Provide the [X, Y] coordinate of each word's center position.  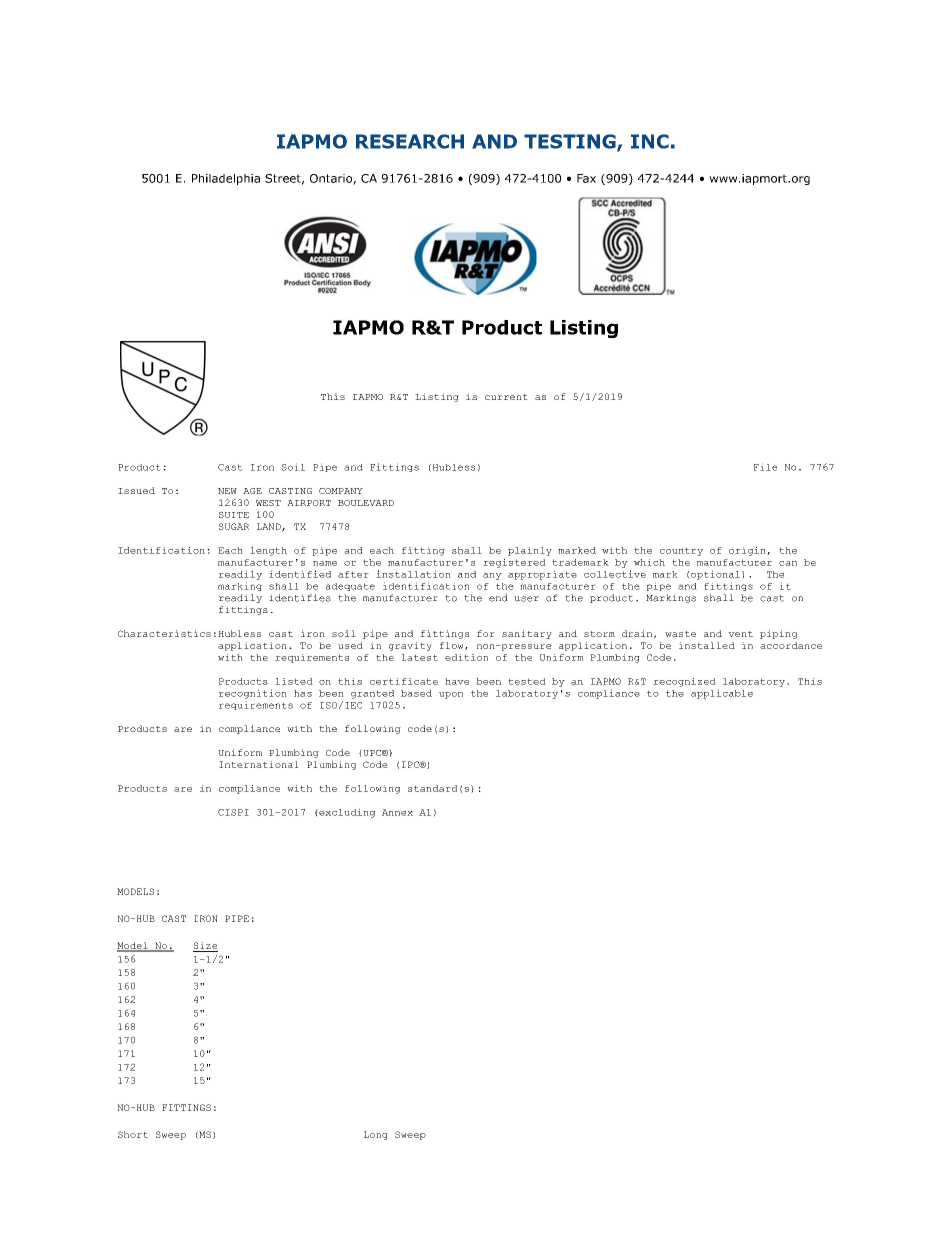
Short [133, 1134]
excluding [346, 813]
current [506, 397]
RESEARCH [410, 141]
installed [707, 645]
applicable [722, 694]
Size [205, 945]
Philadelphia [226, 179]
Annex [397, 812]
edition [466, 657]
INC [650, 141]
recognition [253, 694]
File [765, 467]
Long [376, 1135]
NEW [227, 491]
